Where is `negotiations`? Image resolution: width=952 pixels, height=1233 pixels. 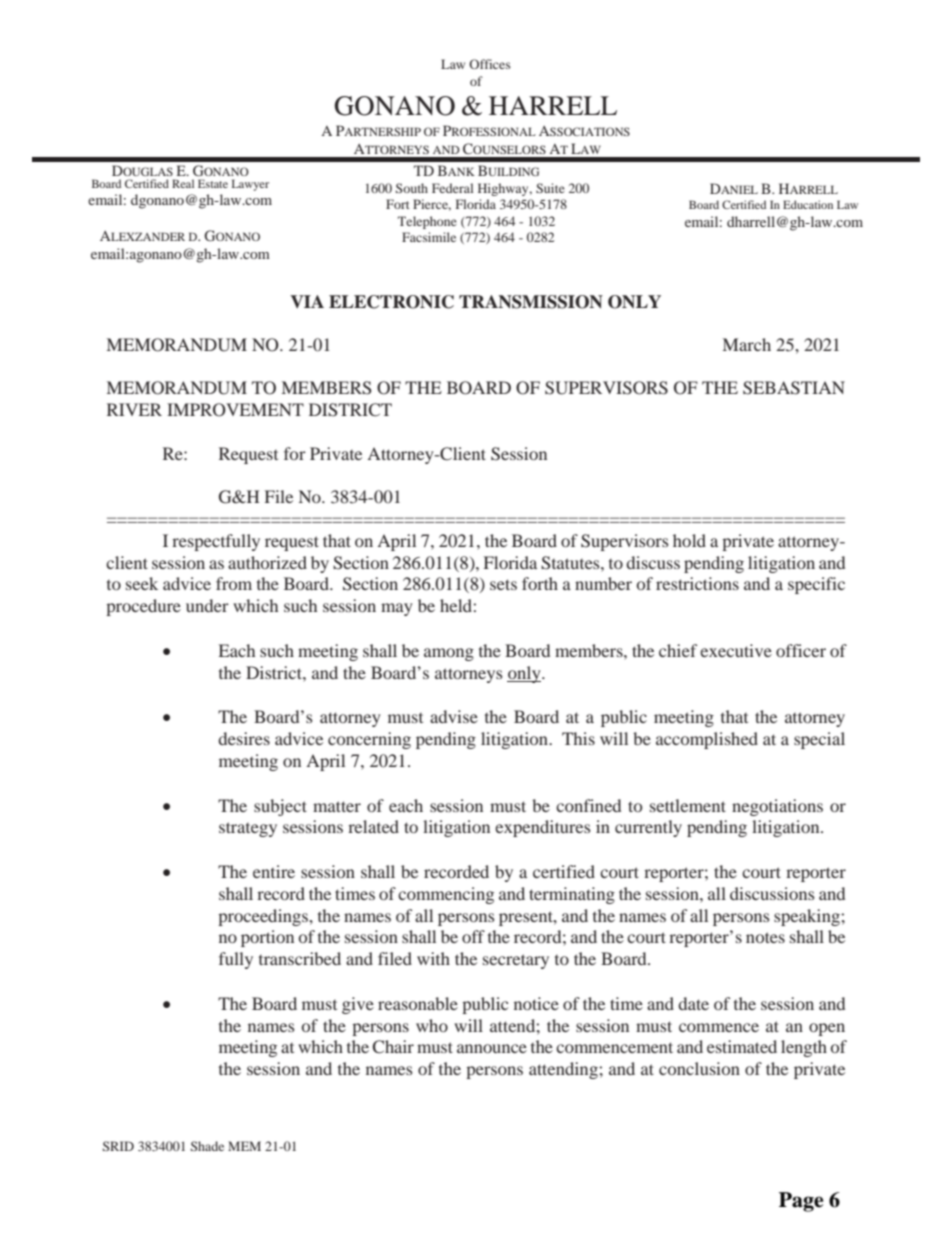
negotiations is located at coordinates (777, 807).
